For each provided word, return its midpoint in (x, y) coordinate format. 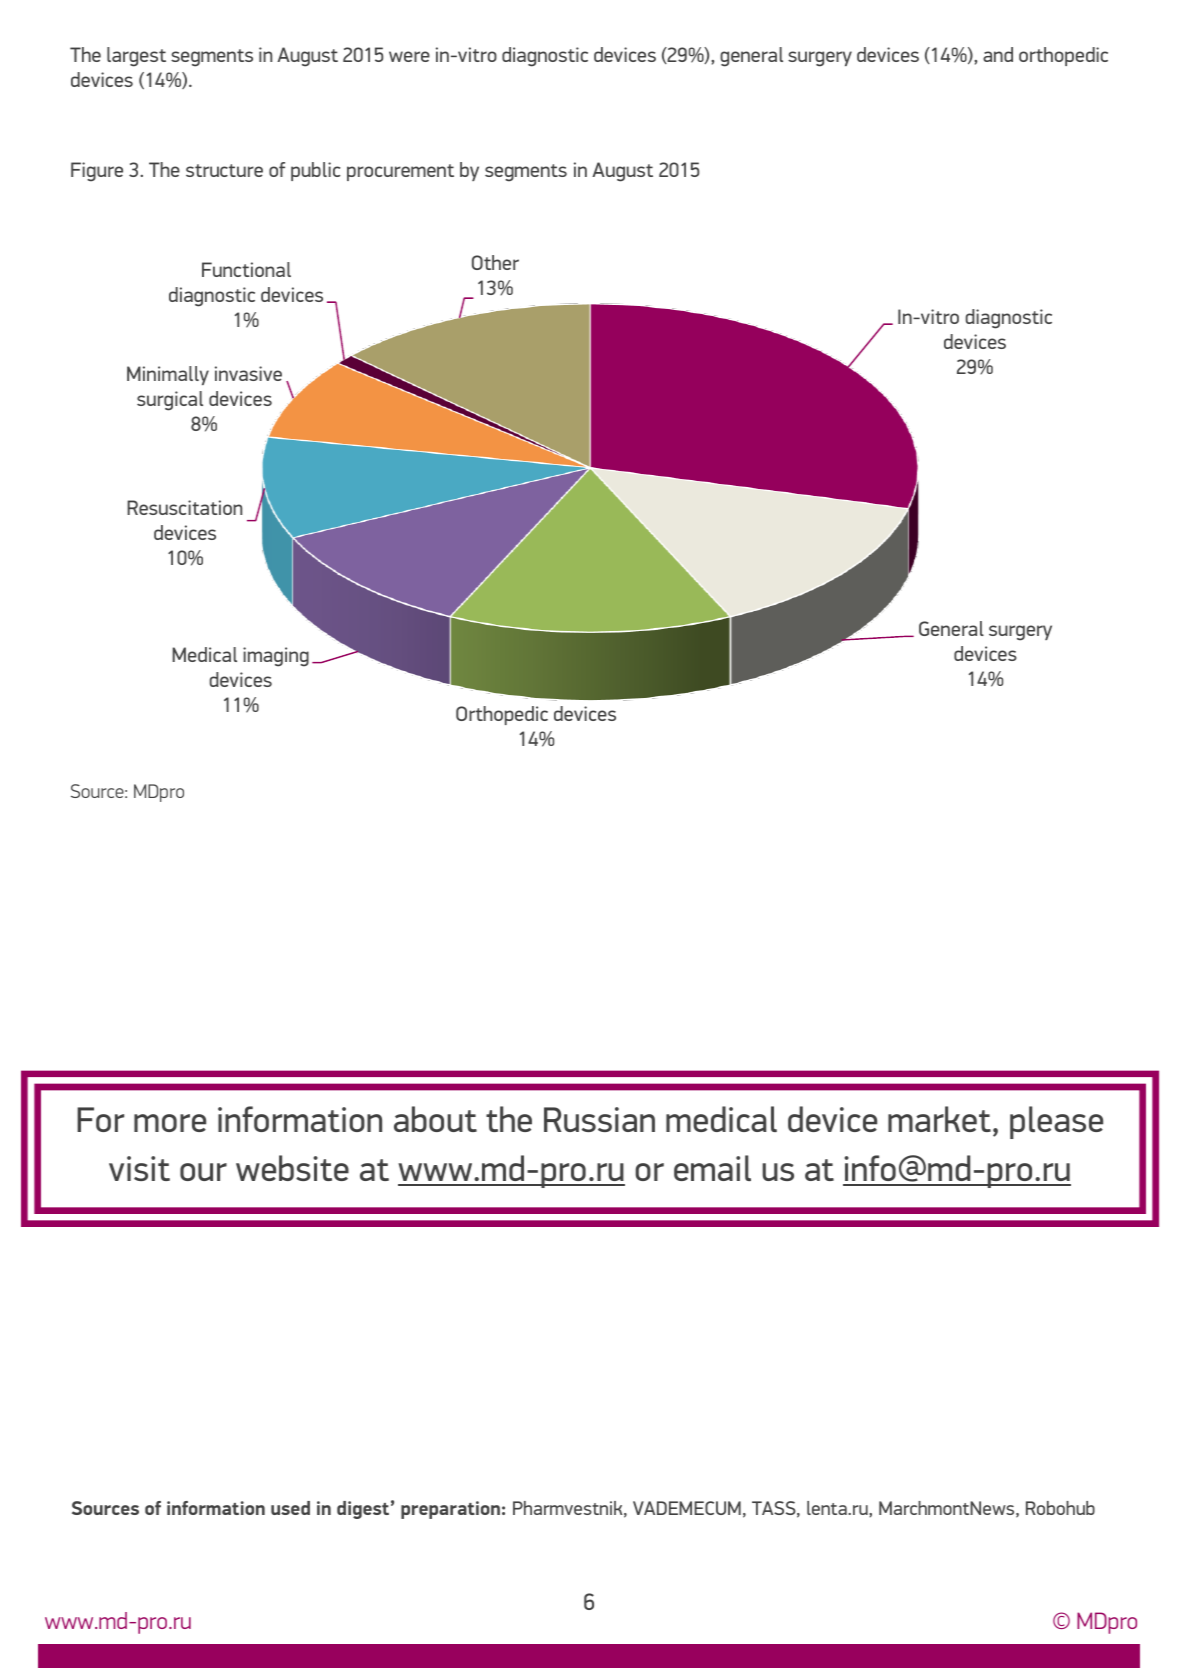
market (939, 1119)
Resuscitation (184, 507)
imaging (276, 657)
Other (495, 262)
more (170, 1123)
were (409, 56)
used (290, 1508)
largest (136, 57)
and (998, 54)
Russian (599, 1119)
